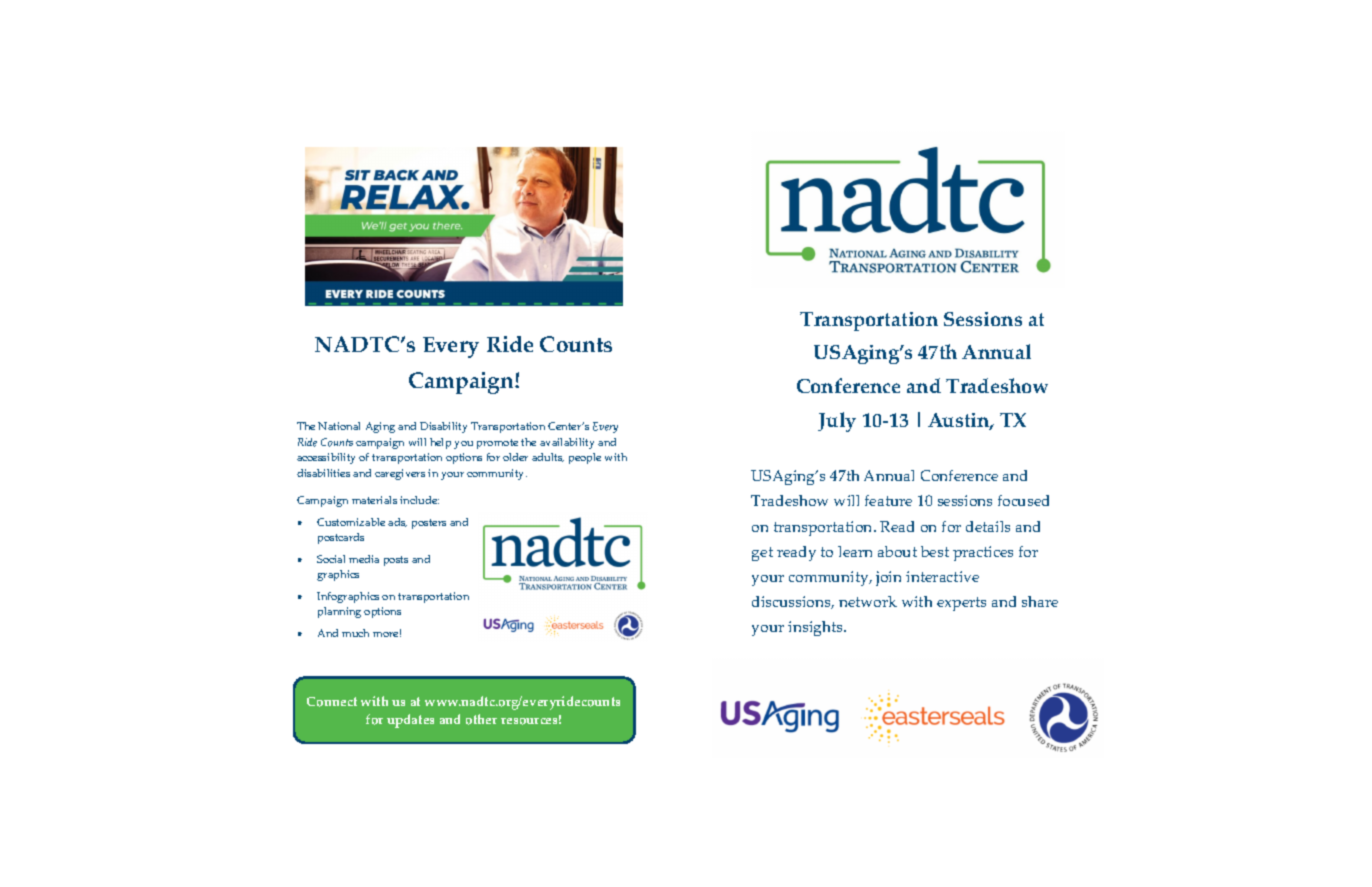  Describe the element at coordinates (443, 427) in the document. I see `Disability` at that location.
